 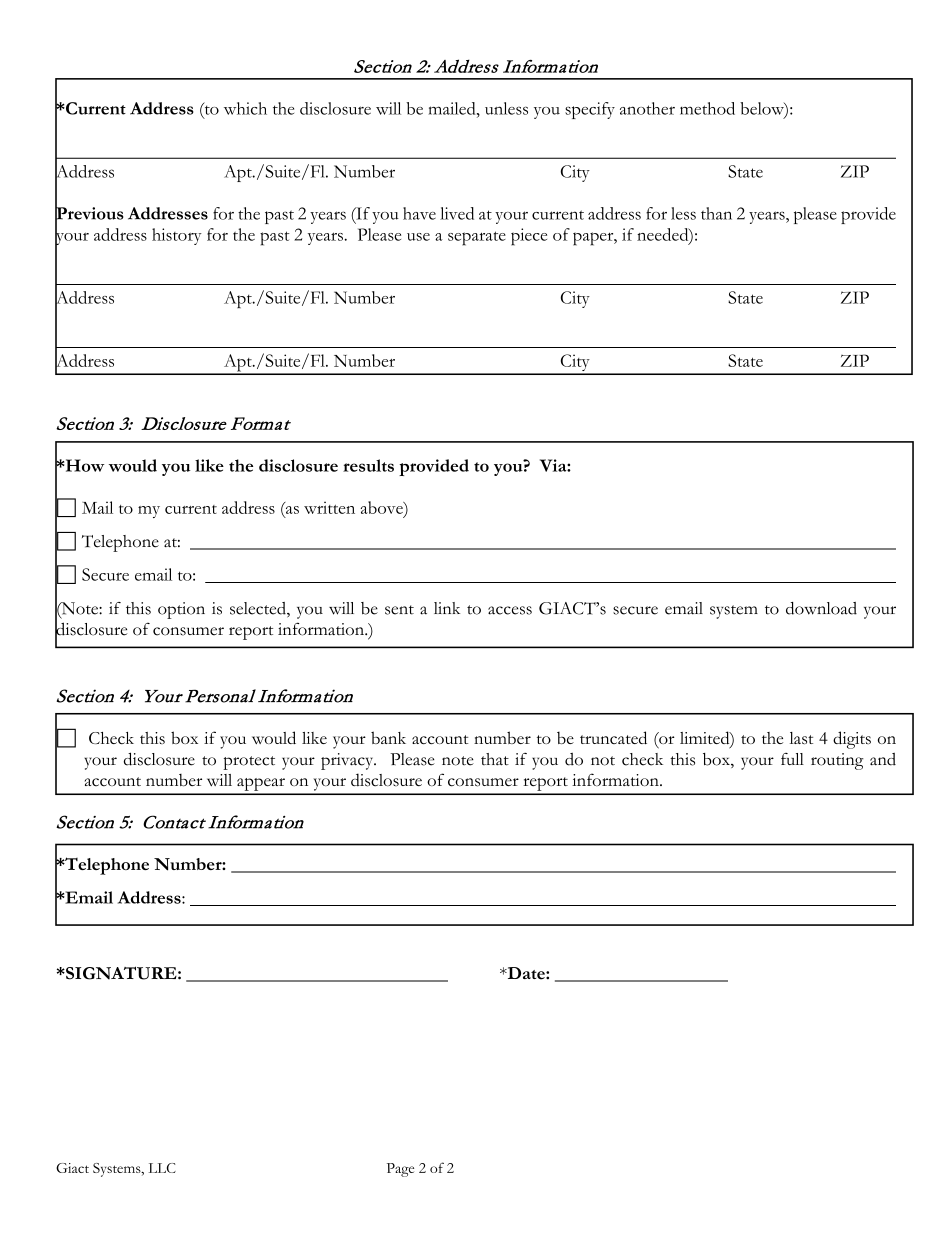 What do you see at coordinates (707, 108) in the page?
I see `method` at bounding box center [707, 108].
